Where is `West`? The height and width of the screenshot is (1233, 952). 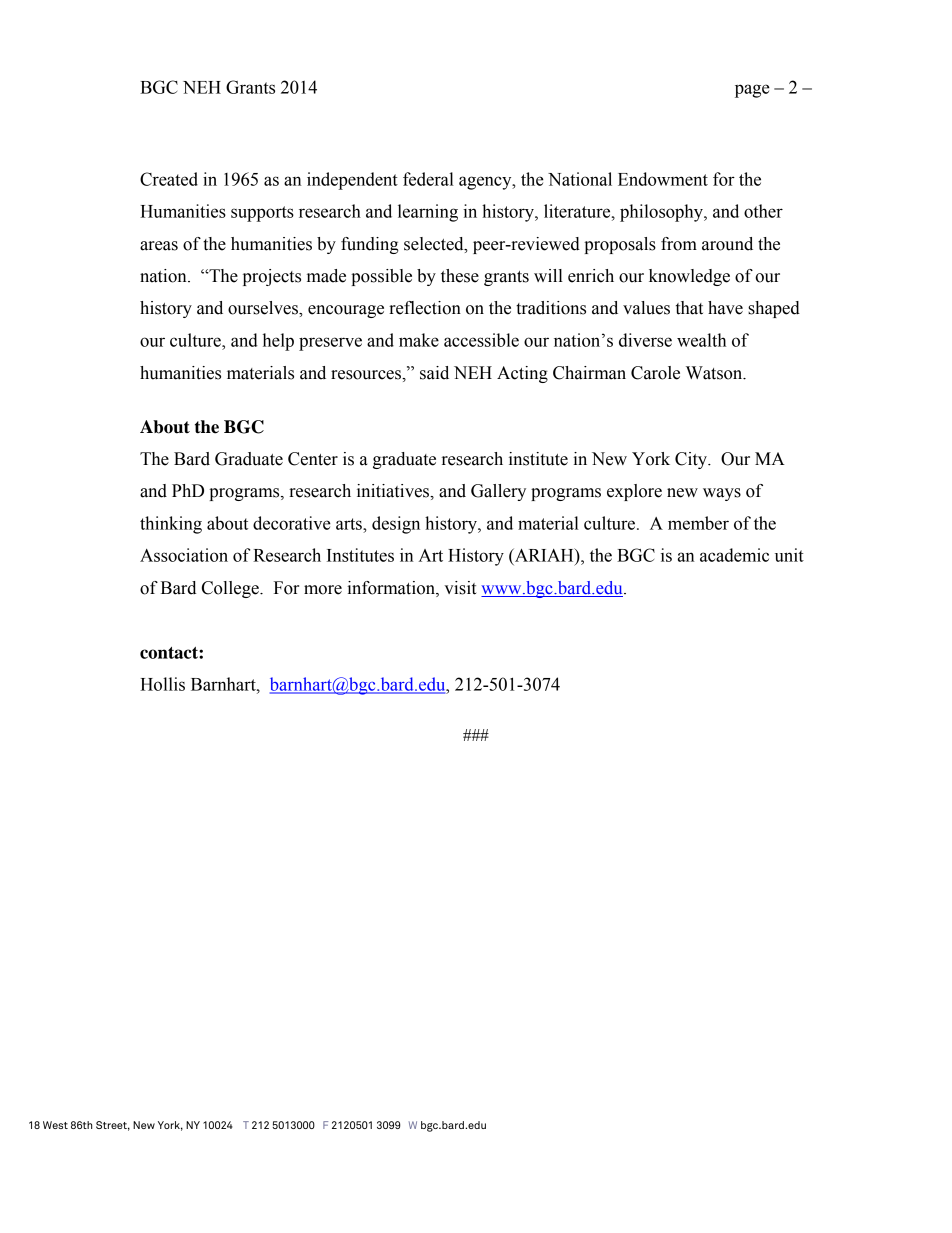 West is located at coordinates (55, 1125).
